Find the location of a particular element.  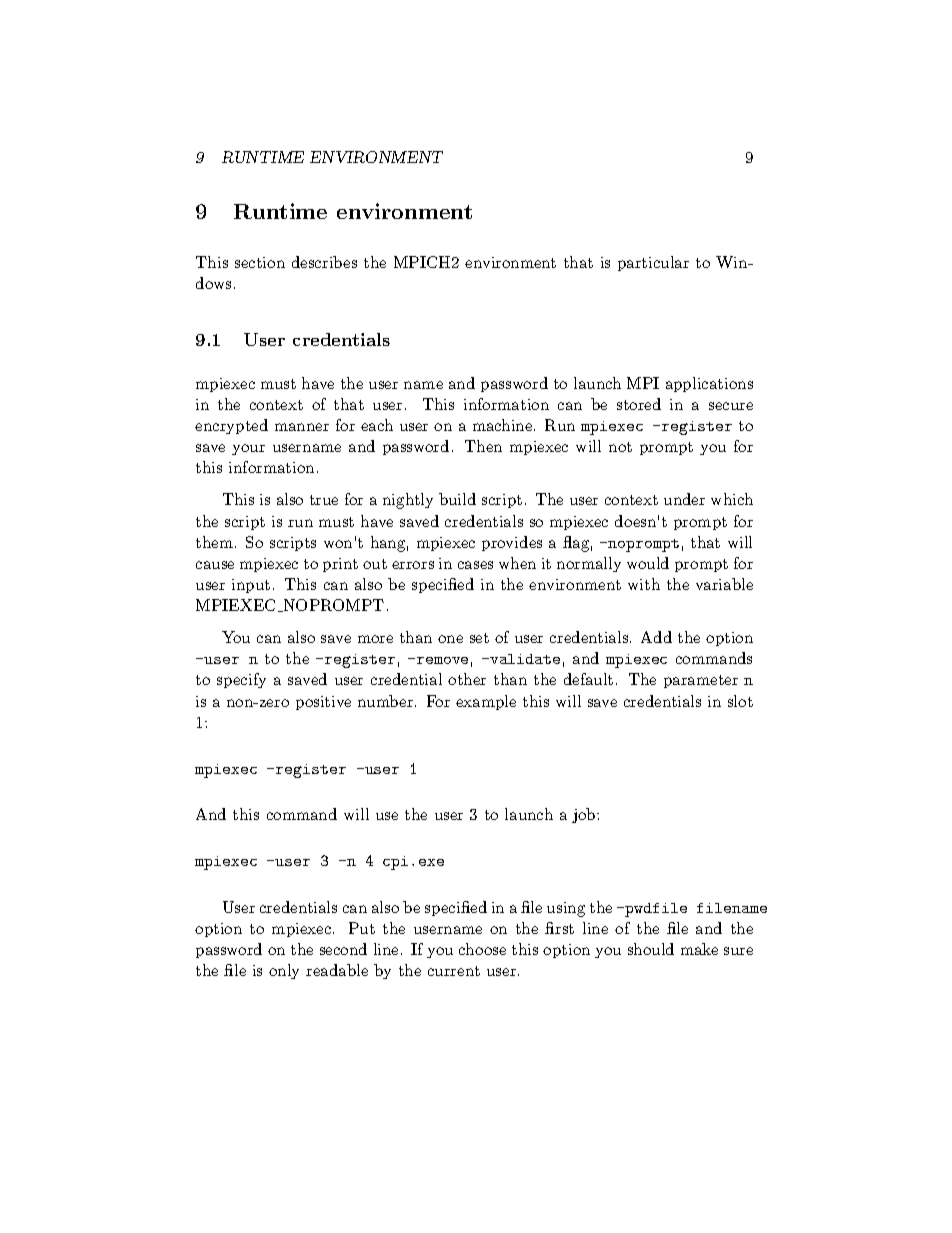

Add is located at coordinates (656, 637).
